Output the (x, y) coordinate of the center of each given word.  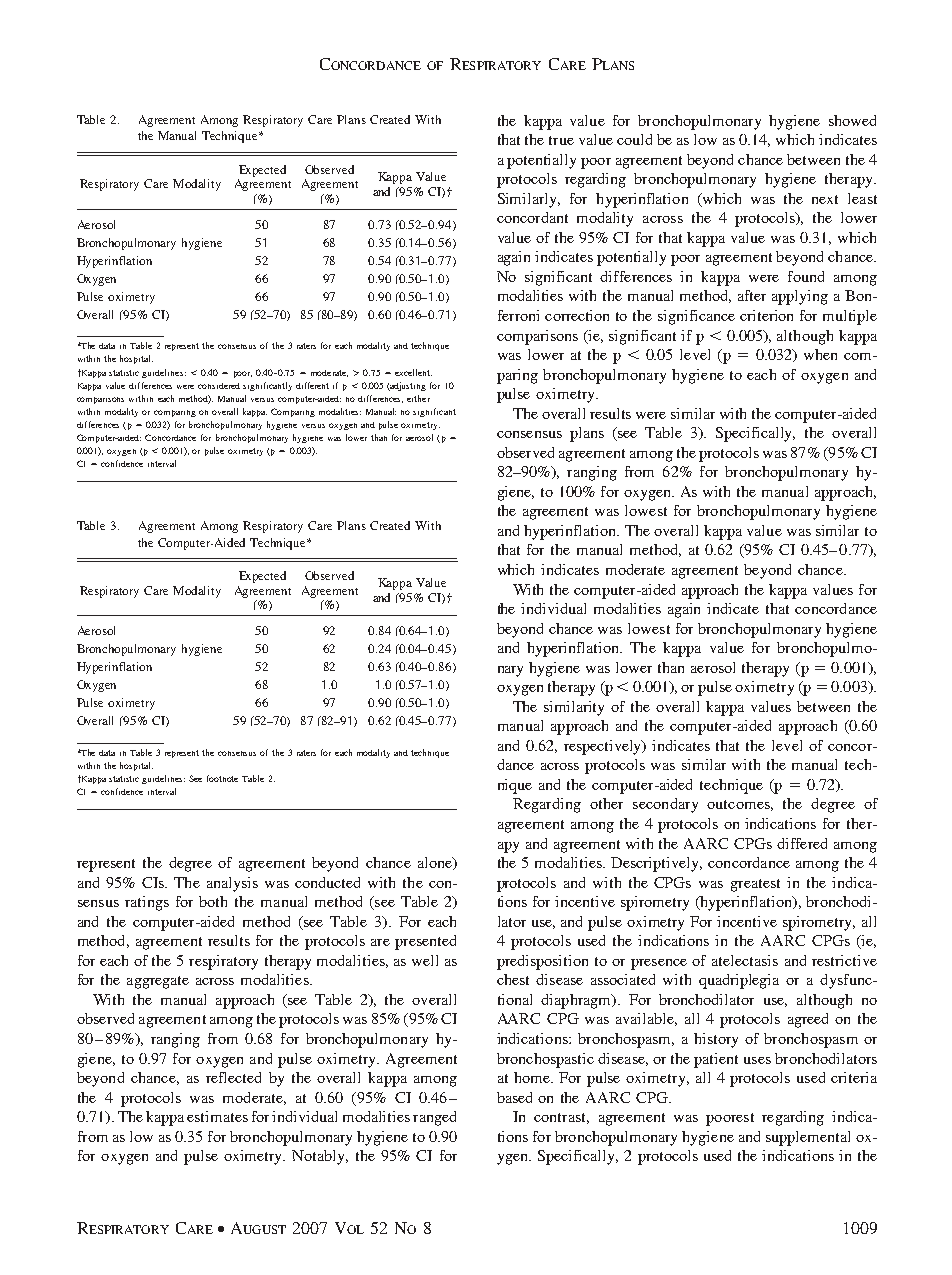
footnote (222, 778)
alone (436, 863)
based (514, 1097)
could (634, 139)
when (820, 354)
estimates (217, 1116)
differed (802, 843)
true (561, 140)
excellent (413, 372)
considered (219, 386)
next (825, 199)
